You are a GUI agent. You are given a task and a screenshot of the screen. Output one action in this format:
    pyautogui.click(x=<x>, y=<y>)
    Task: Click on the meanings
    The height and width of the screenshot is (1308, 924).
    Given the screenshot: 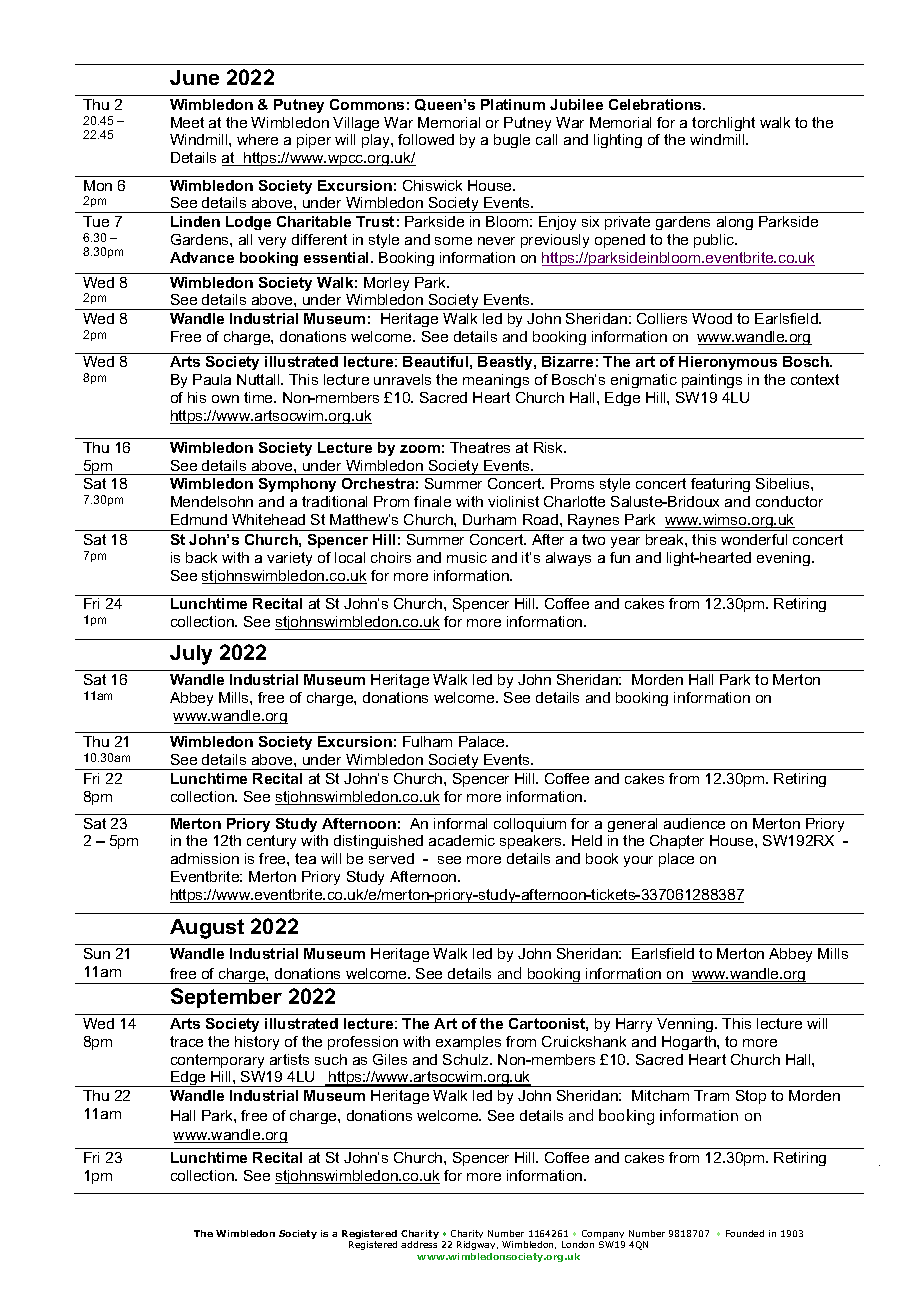 What is the action you would take?
    pyautogui.click(x=496, y=381)
